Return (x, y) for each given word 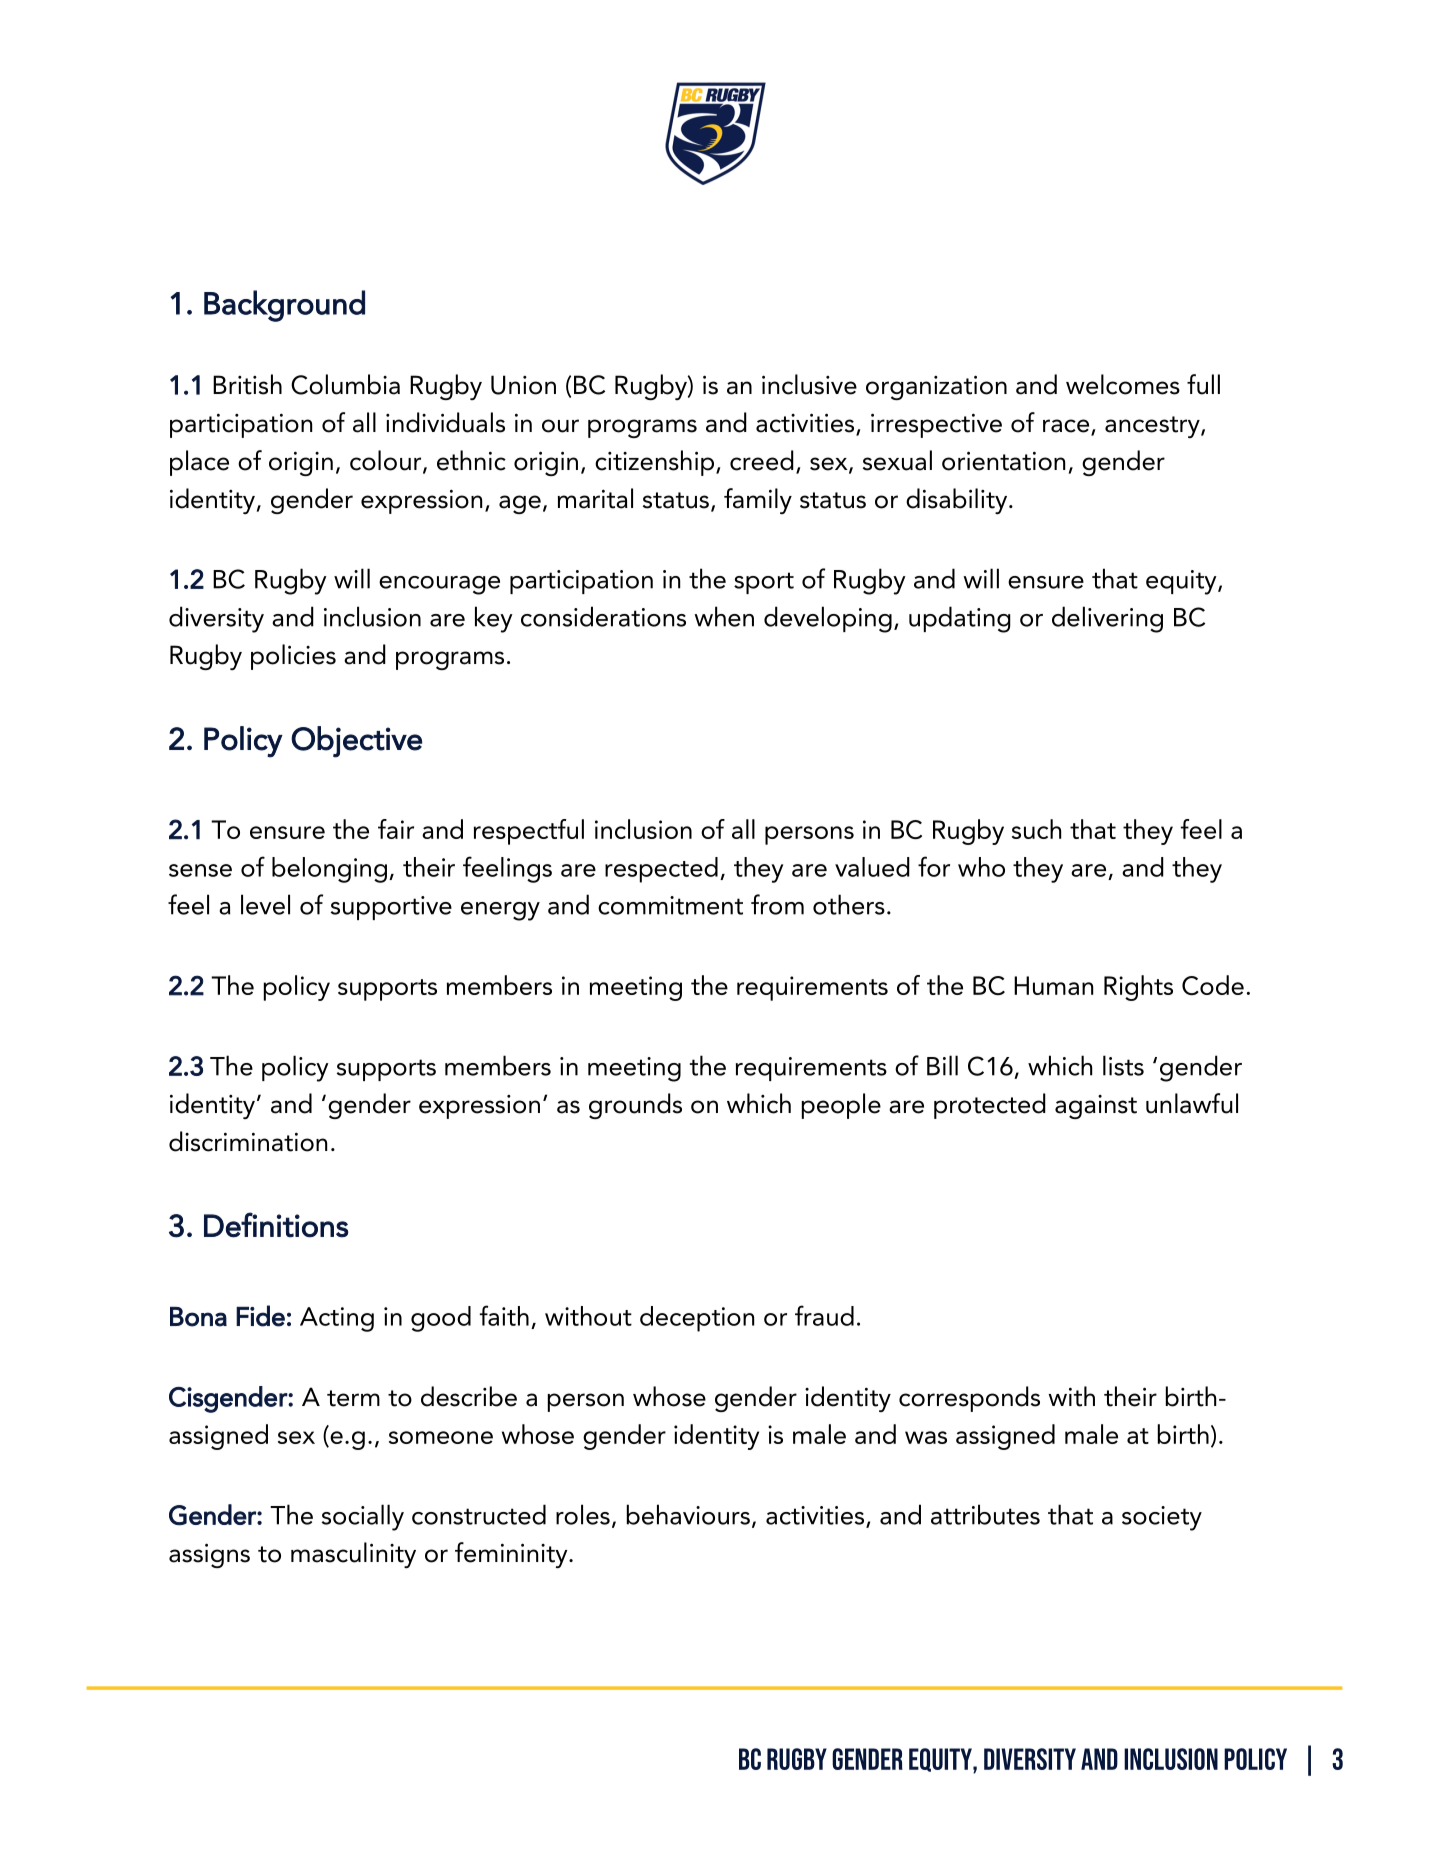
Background (284, 306)
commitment (670, 905)
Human (1053, 985)
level (265, 904)
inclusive (809, 384)
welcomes (1123, 384)
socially (363, 1517)
